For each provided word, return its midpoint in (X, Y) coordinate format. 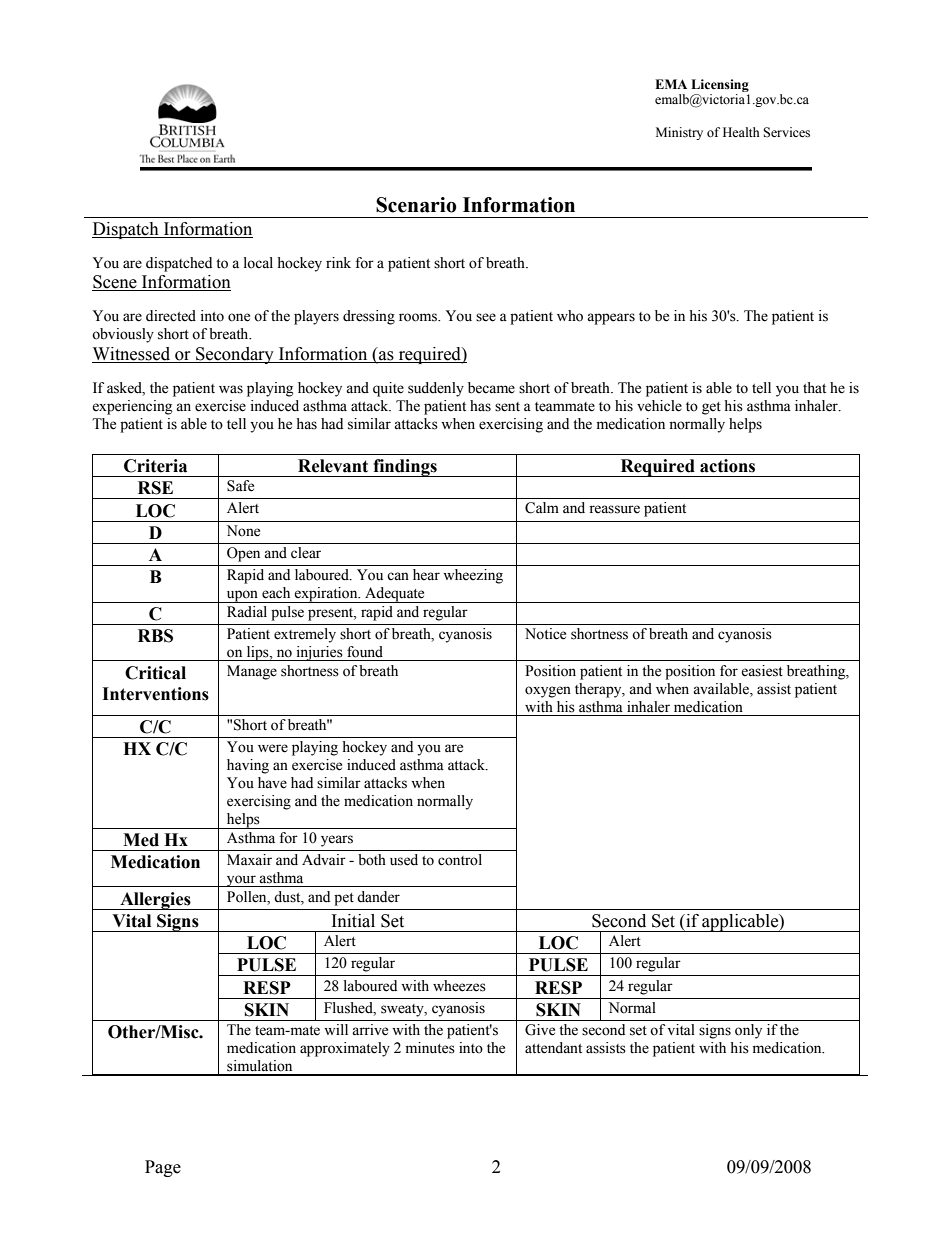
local (258, 263)
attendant (553, 1048)
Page (163, 1168)
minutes (430, 1048)
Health (741, 132)
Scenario (416, 205)
